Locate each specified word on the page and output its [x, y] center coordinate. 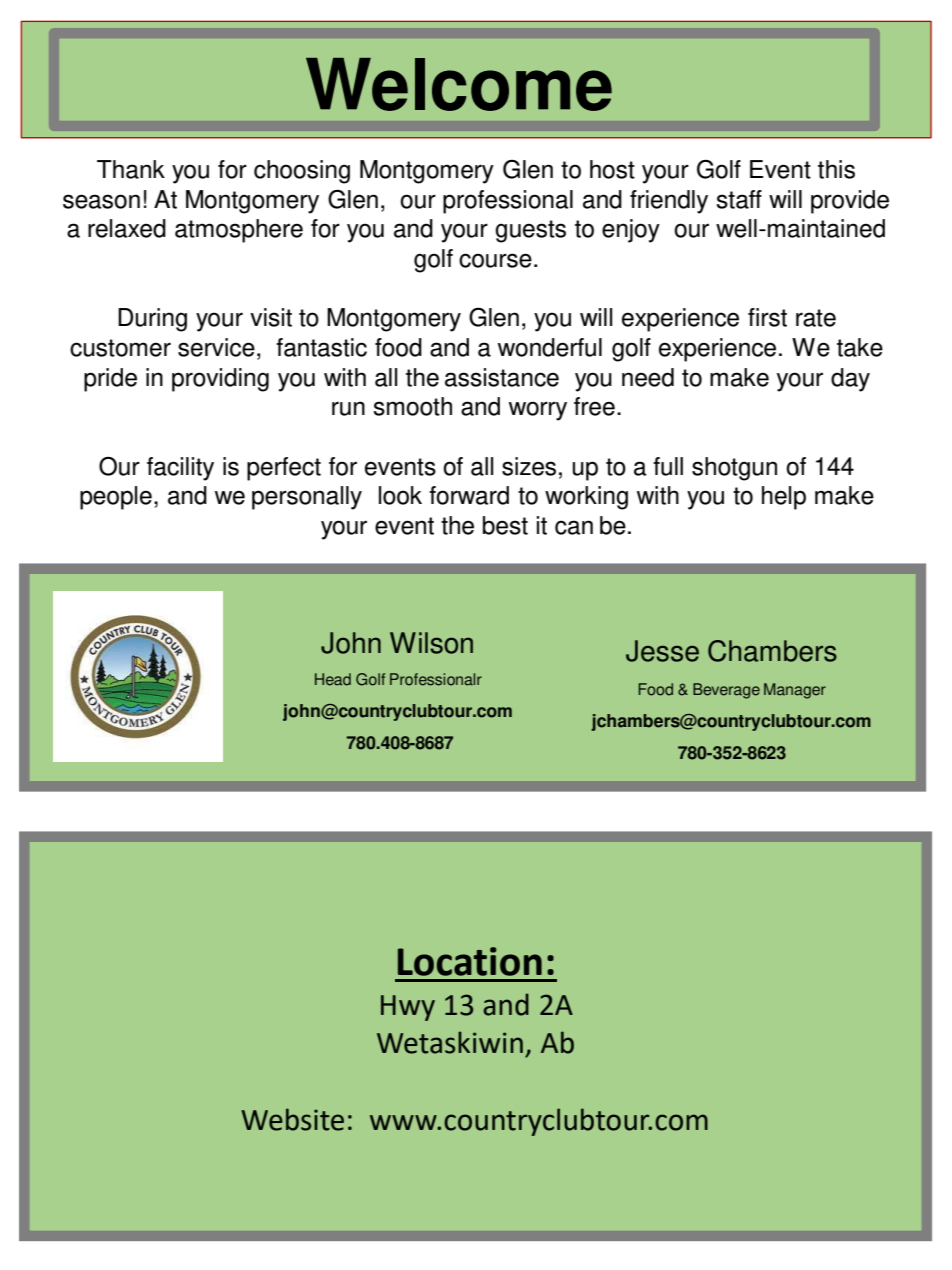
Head [333, 679]
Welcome [459, 84]
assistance [502, 377]
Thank [131, 169]
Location [470, 961]
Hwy [408, 1008]
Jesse [662, 651]
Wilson [431, 643]
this [836, 169]
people [116, 498]
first [767, 317]
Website [292, 1119]
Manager [795, 691]
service [216, 347]
